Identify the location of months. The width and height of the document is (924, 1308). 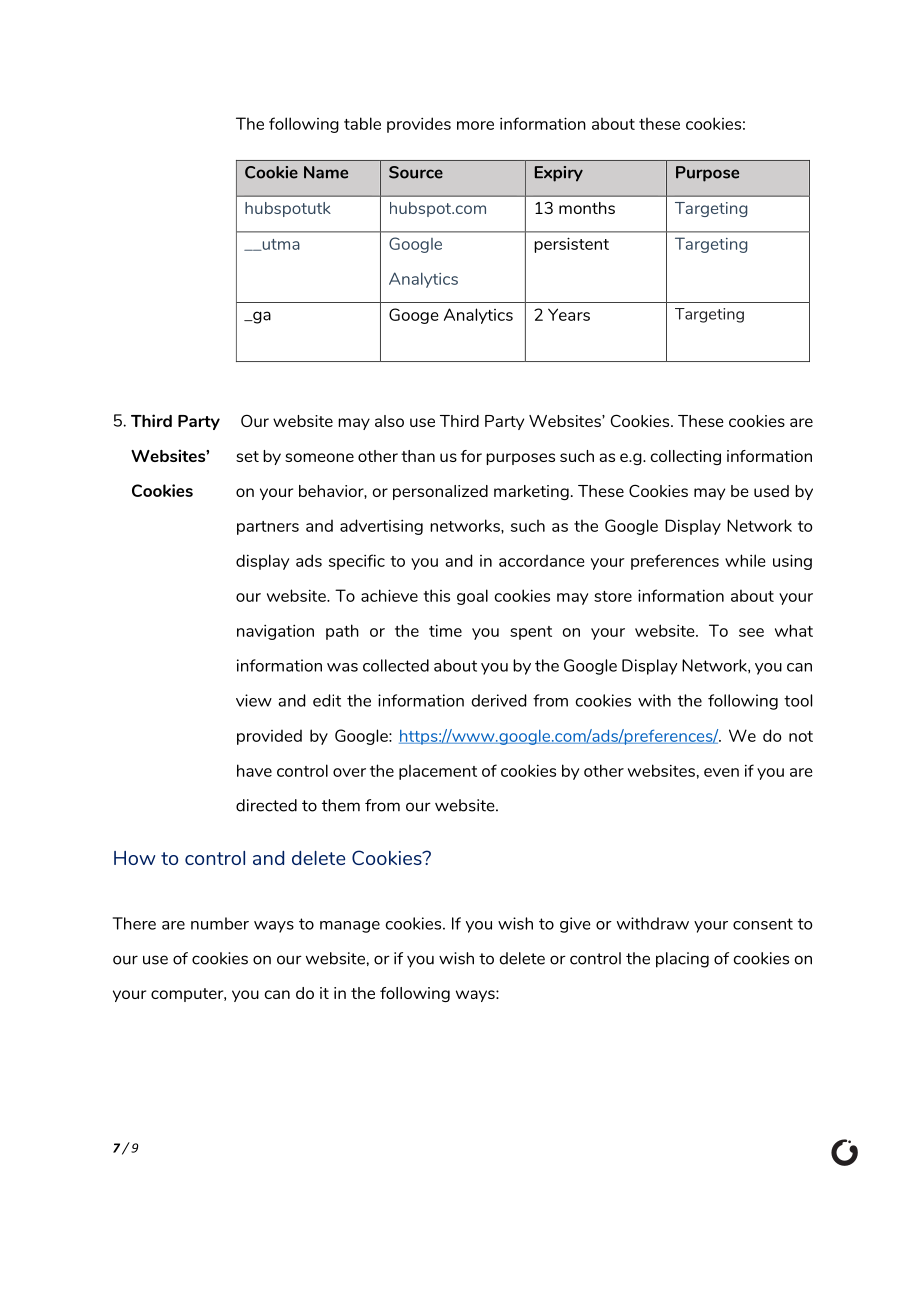
(587, 208).
